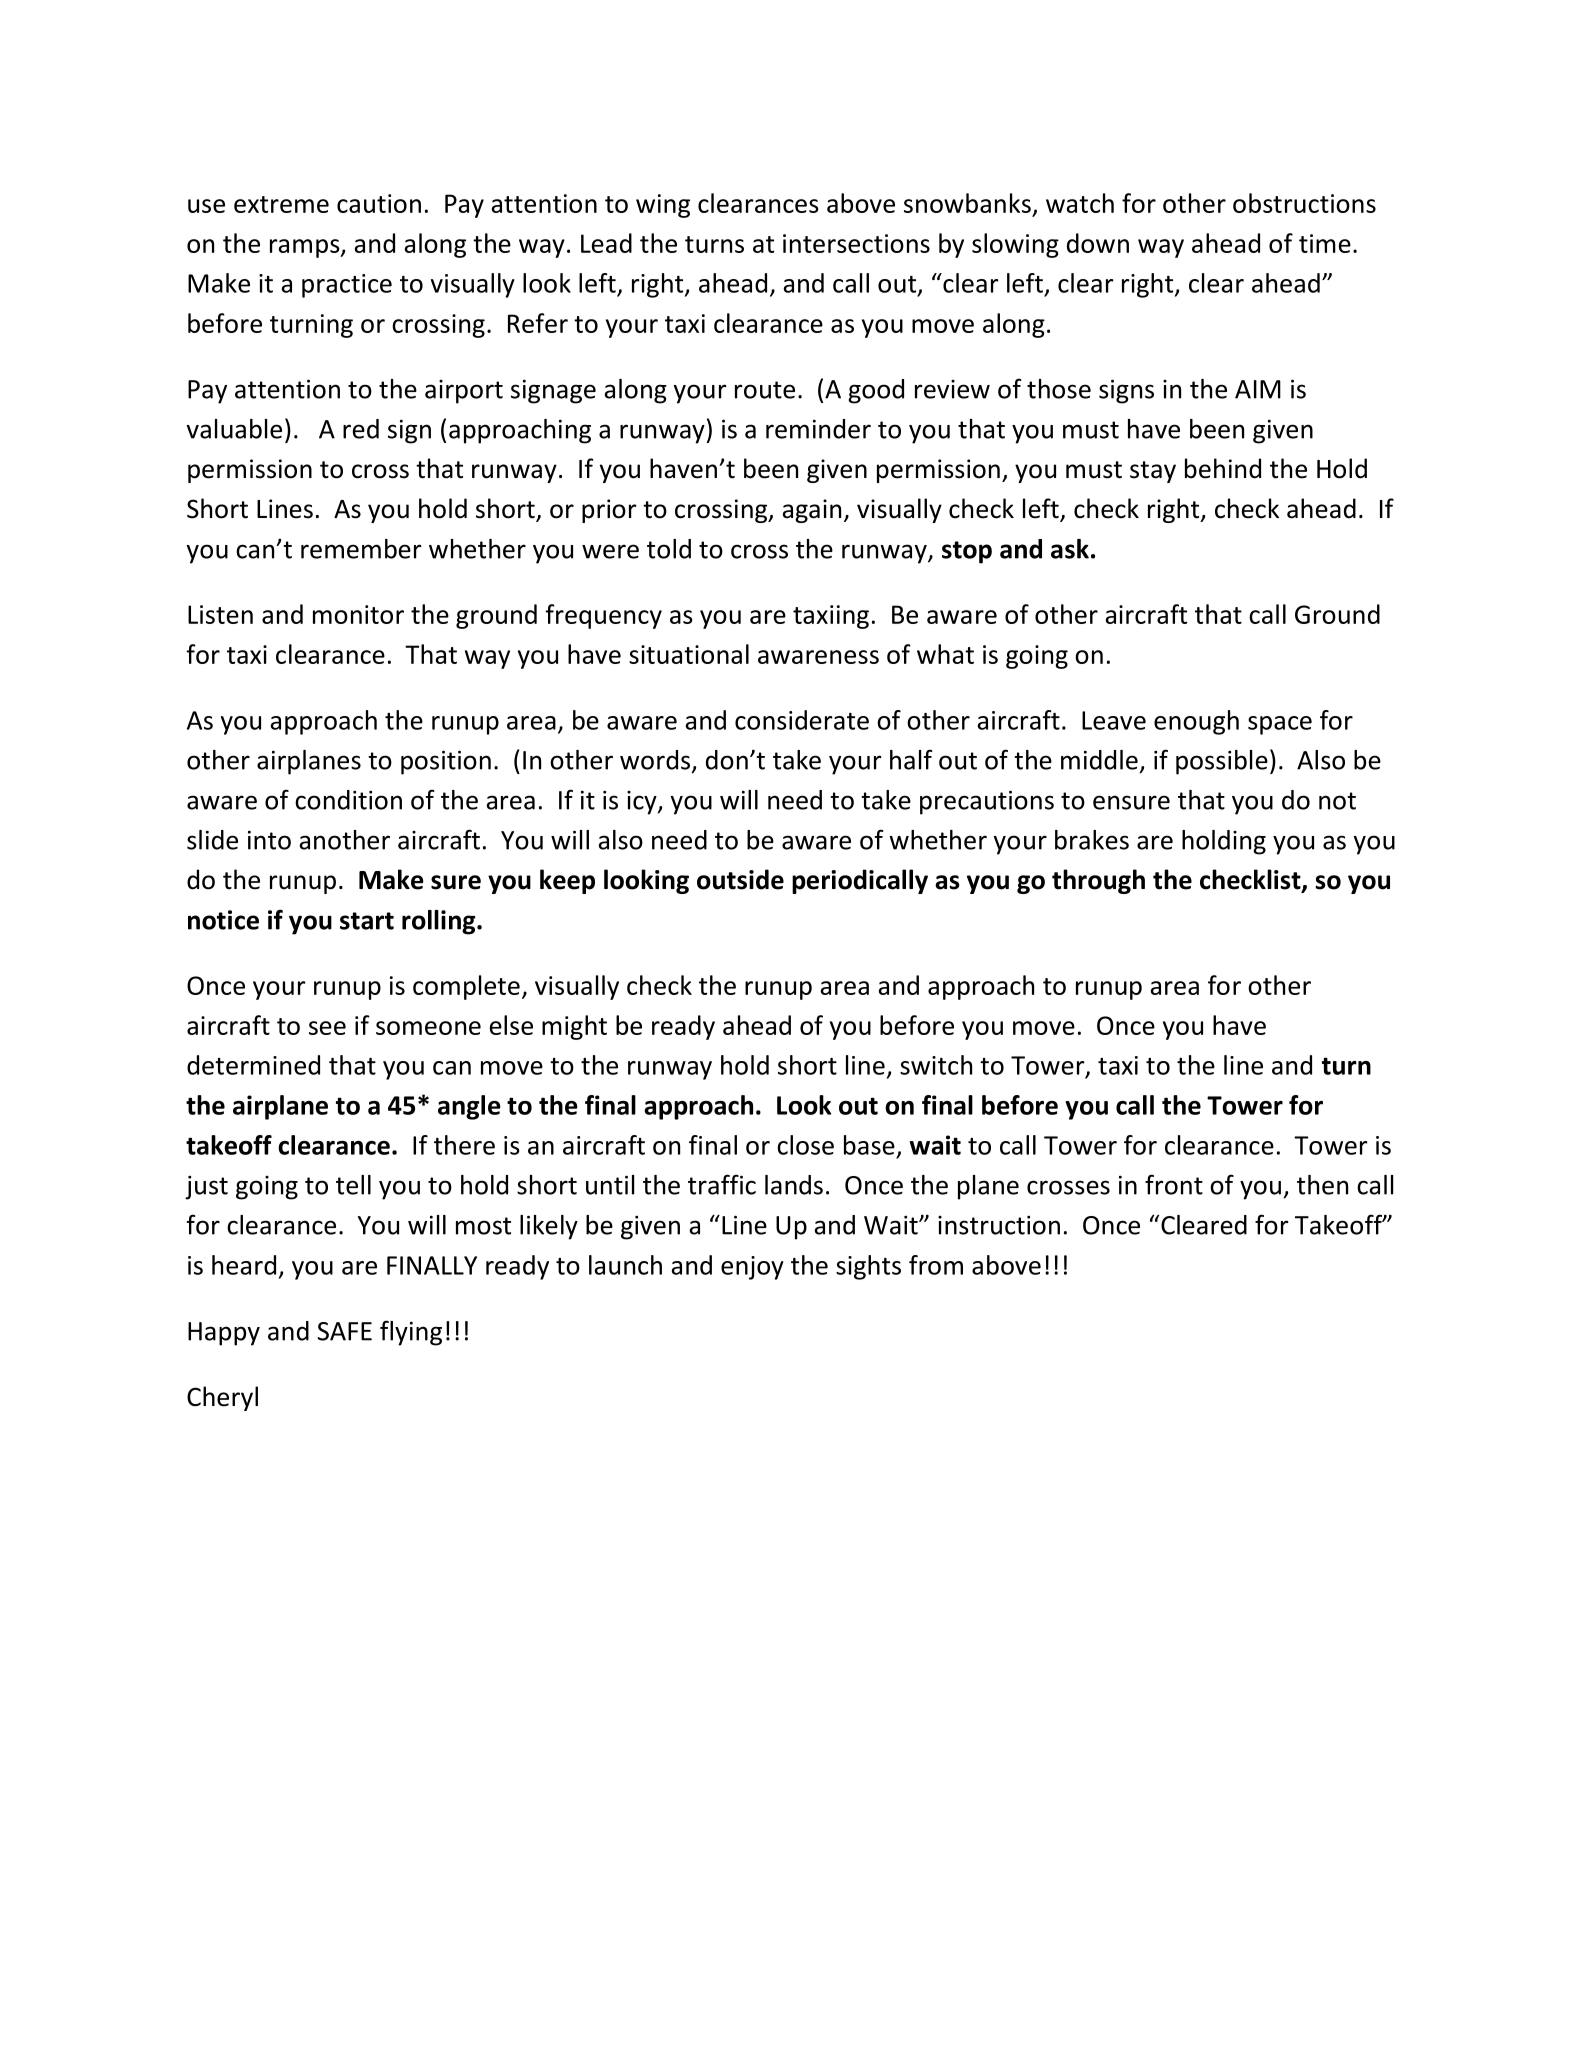 The width and height of the image is (1582, 2047). I want to click on ramps, so click(306, 248).
